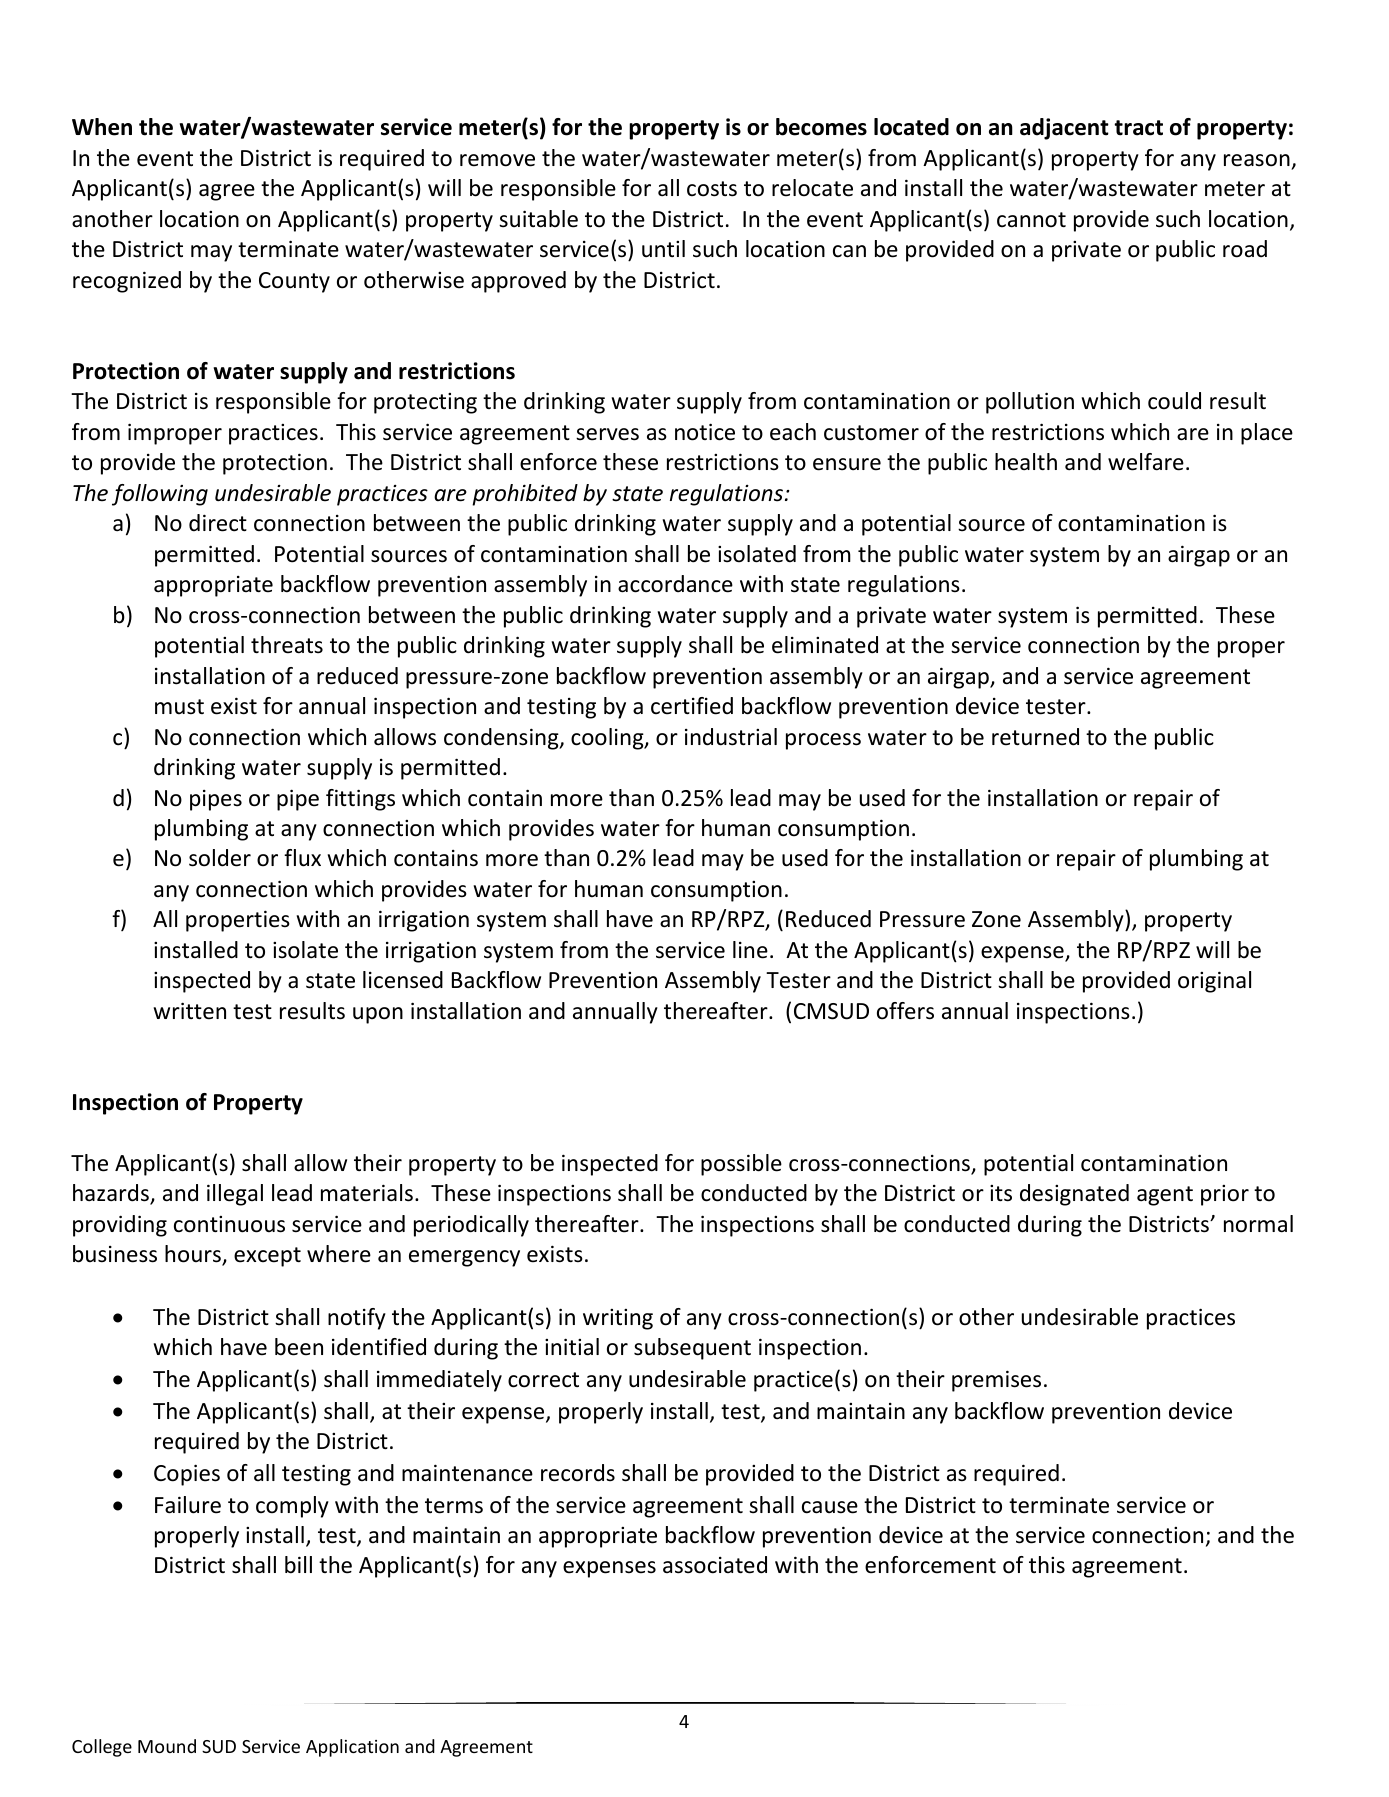 This screenshot has width=1389, height=1797. What do you see at coordinates (102, 127) in the screenshot?
I see `When` at bounding box center [102, 127].
